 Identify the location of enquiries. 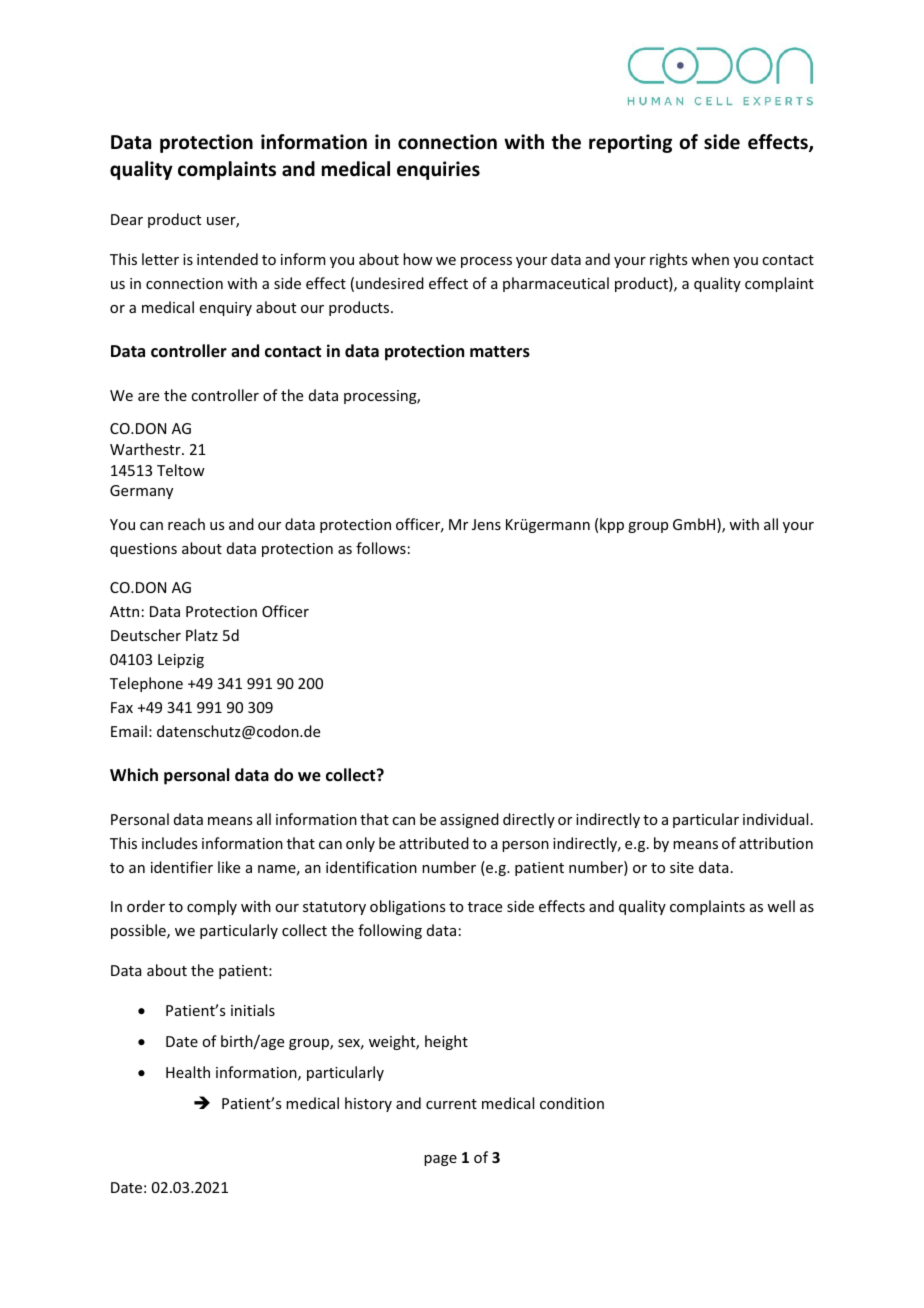
(438, 170).
